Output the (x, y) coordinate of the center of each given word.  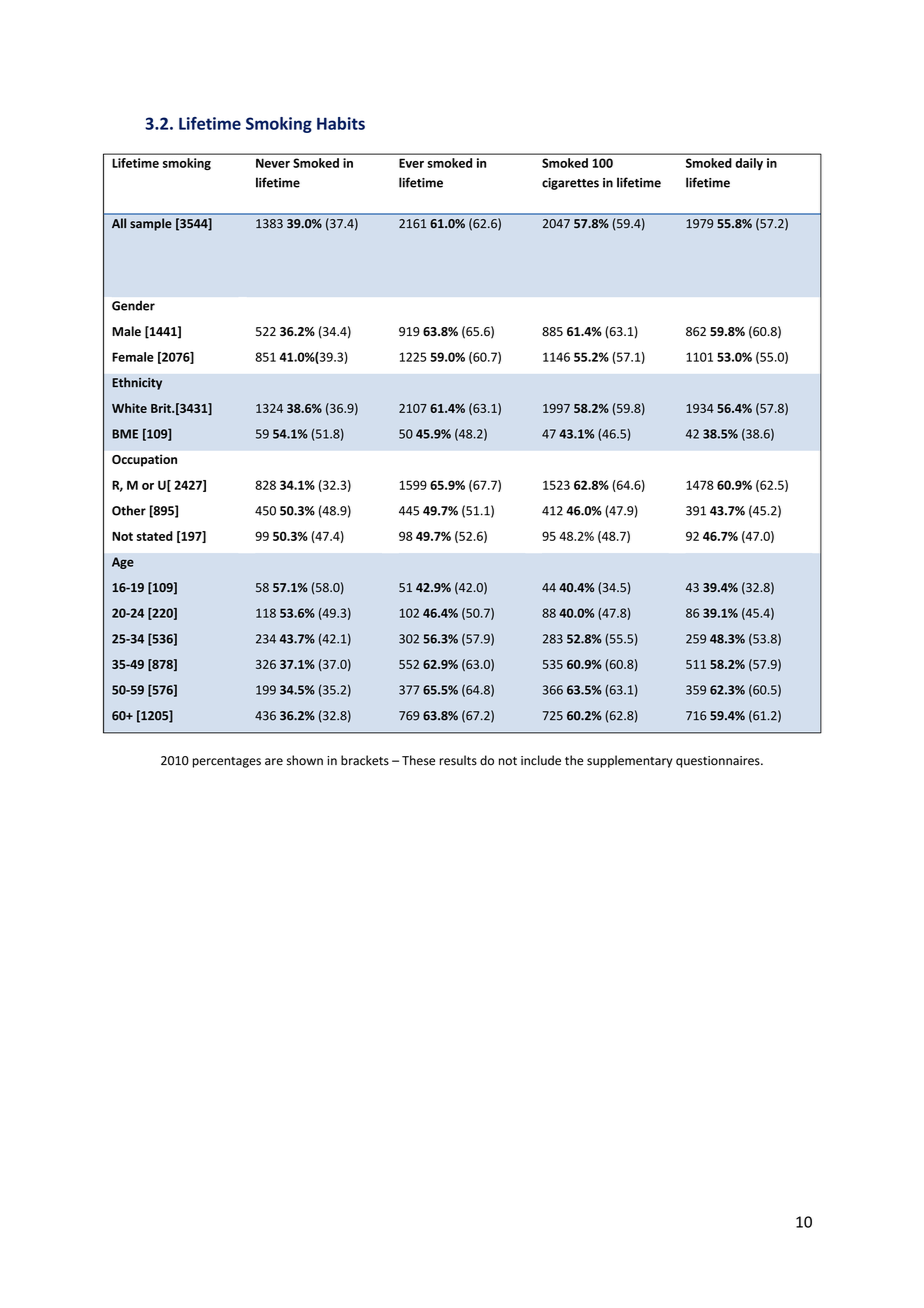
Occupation (144, 460)
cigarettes (570, 184)
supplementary (630, 761)
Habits (341, 123)
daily (749, 164)
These (418, 760)
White (129, 408)
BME (125, 434)
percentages (227, 762)
